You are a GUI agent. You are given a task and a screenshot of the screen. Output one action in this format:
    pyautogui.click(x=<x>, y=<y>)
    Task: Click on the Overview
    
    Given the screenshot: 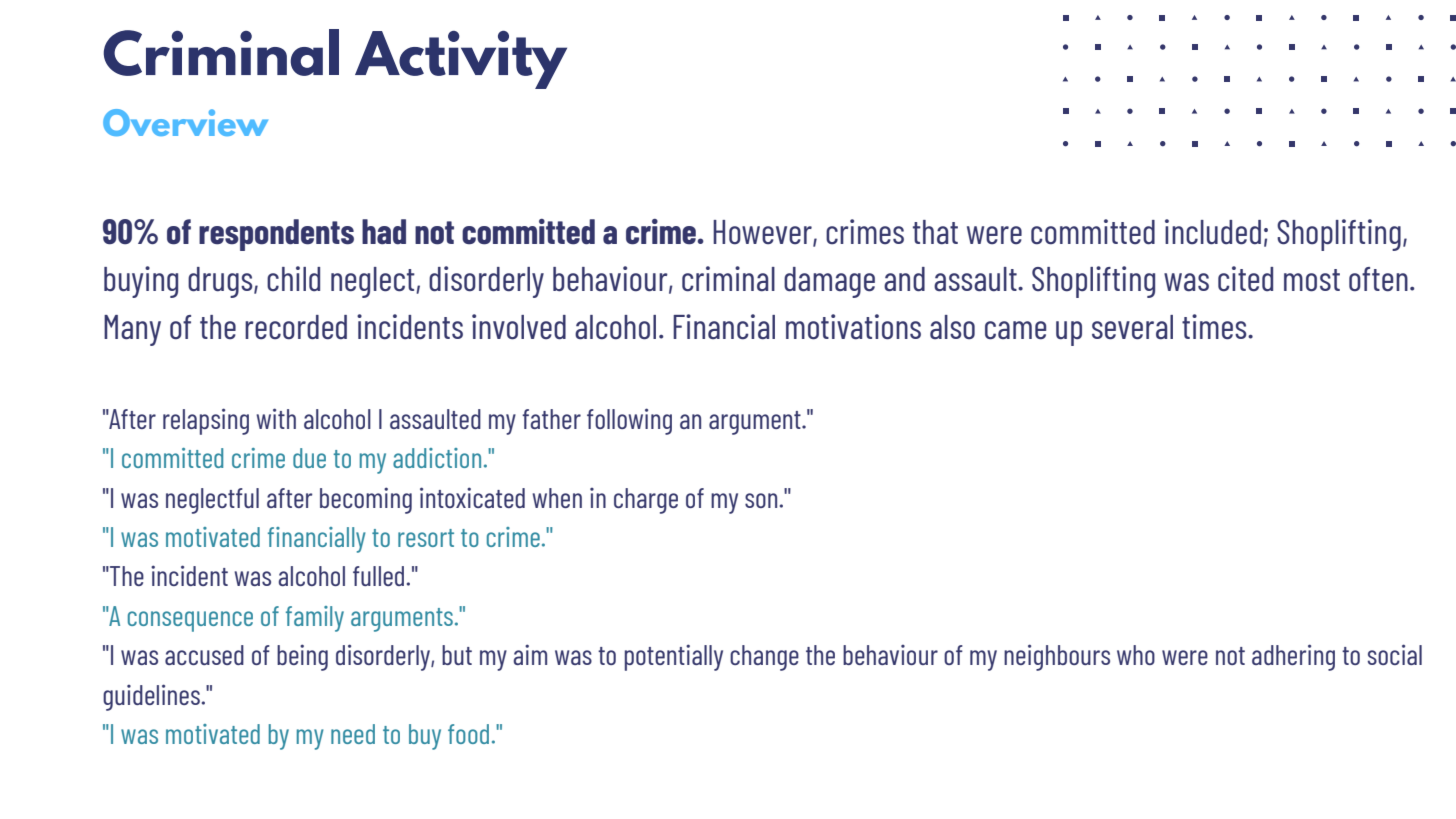 What is the action you would take?
    pyautogui.click(x=185, y=122)
